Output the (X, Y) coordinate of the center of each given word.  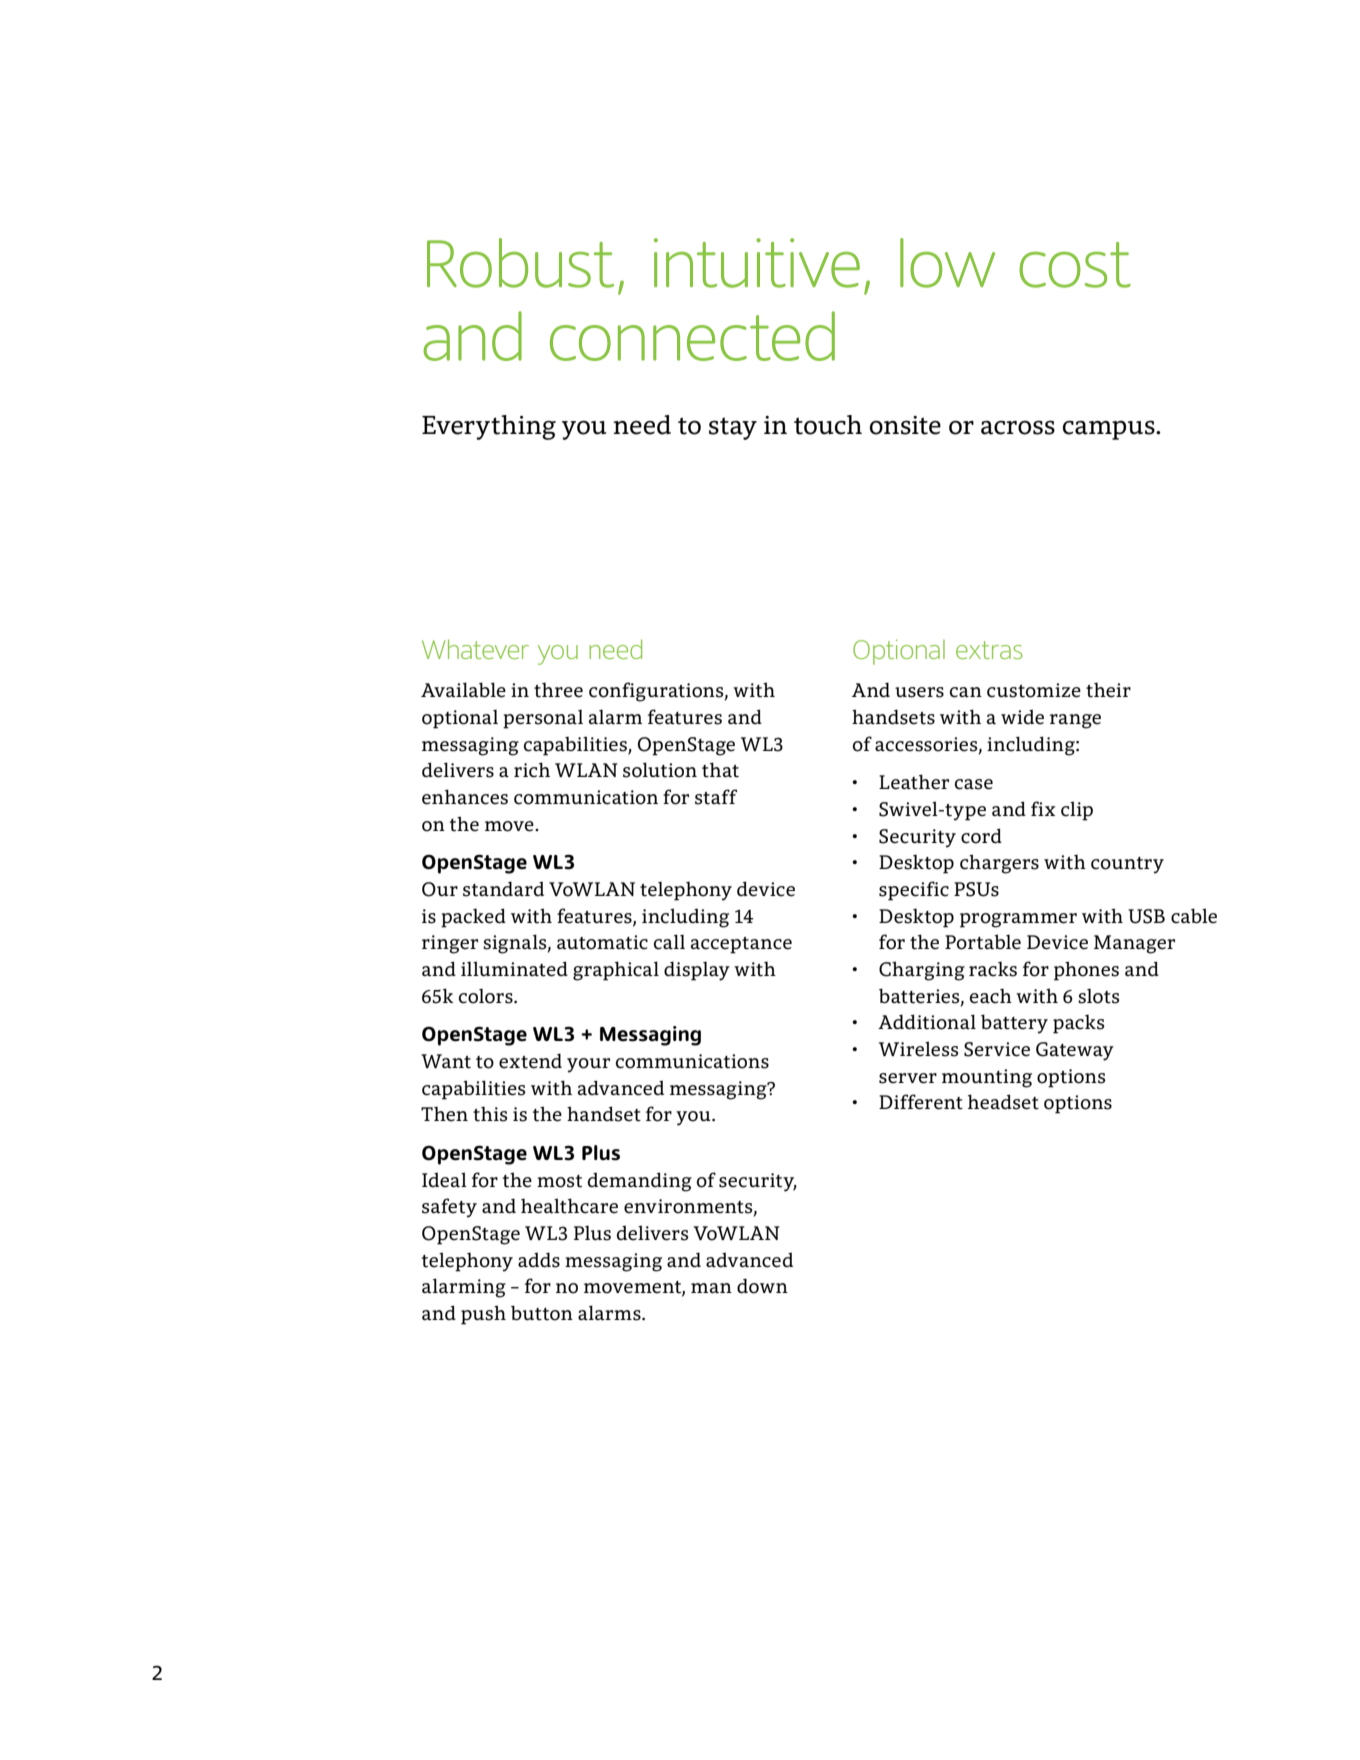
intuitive (757, 263)
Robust (520, 263)
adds (539, 1260)
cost (1075, 265)
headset (1003, 1102)
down (762, 1286)
